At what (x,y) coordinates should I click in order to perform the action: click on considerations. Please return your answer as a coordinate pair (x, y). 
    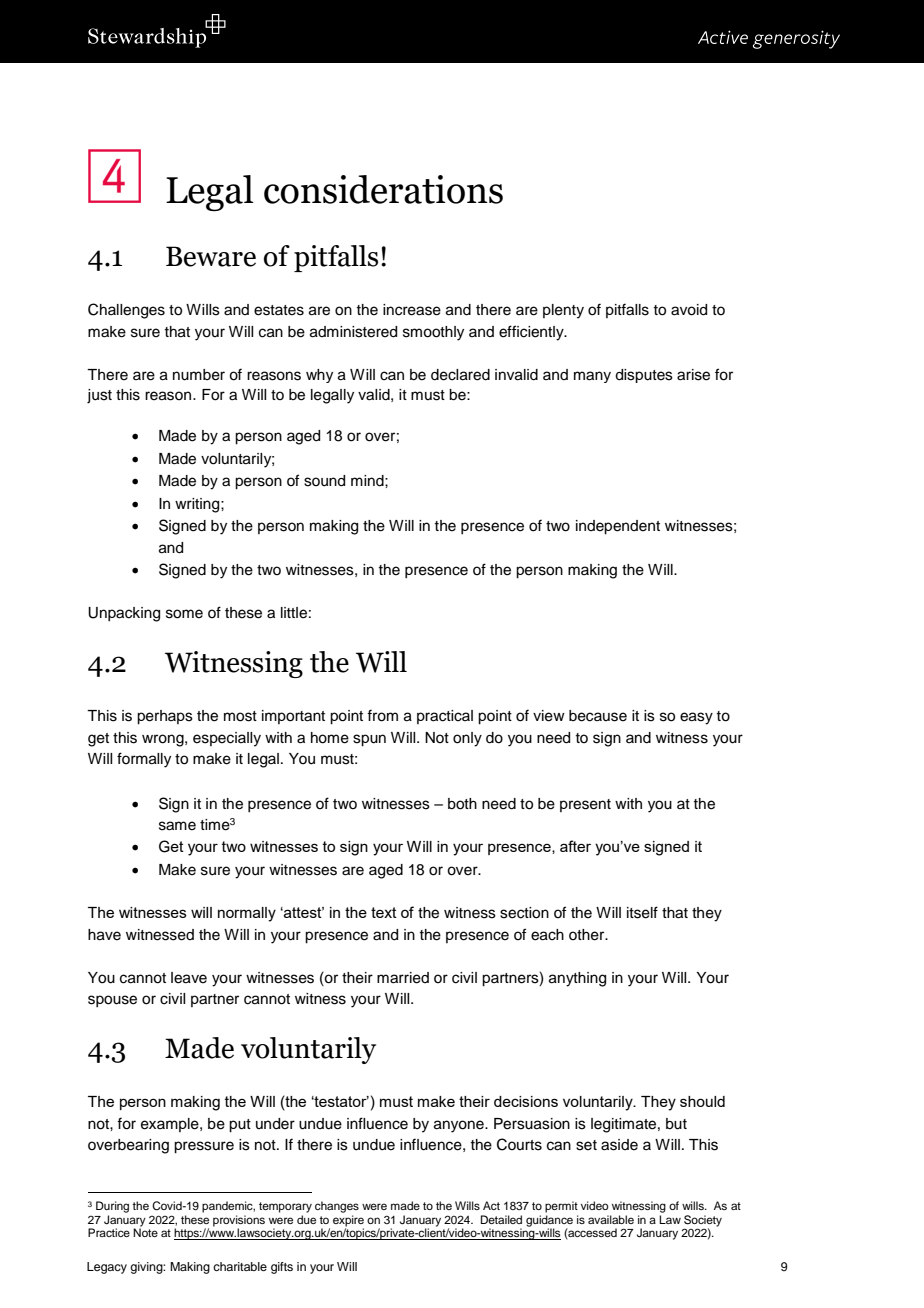
    Looking at the image, I should click on (383, 189).
